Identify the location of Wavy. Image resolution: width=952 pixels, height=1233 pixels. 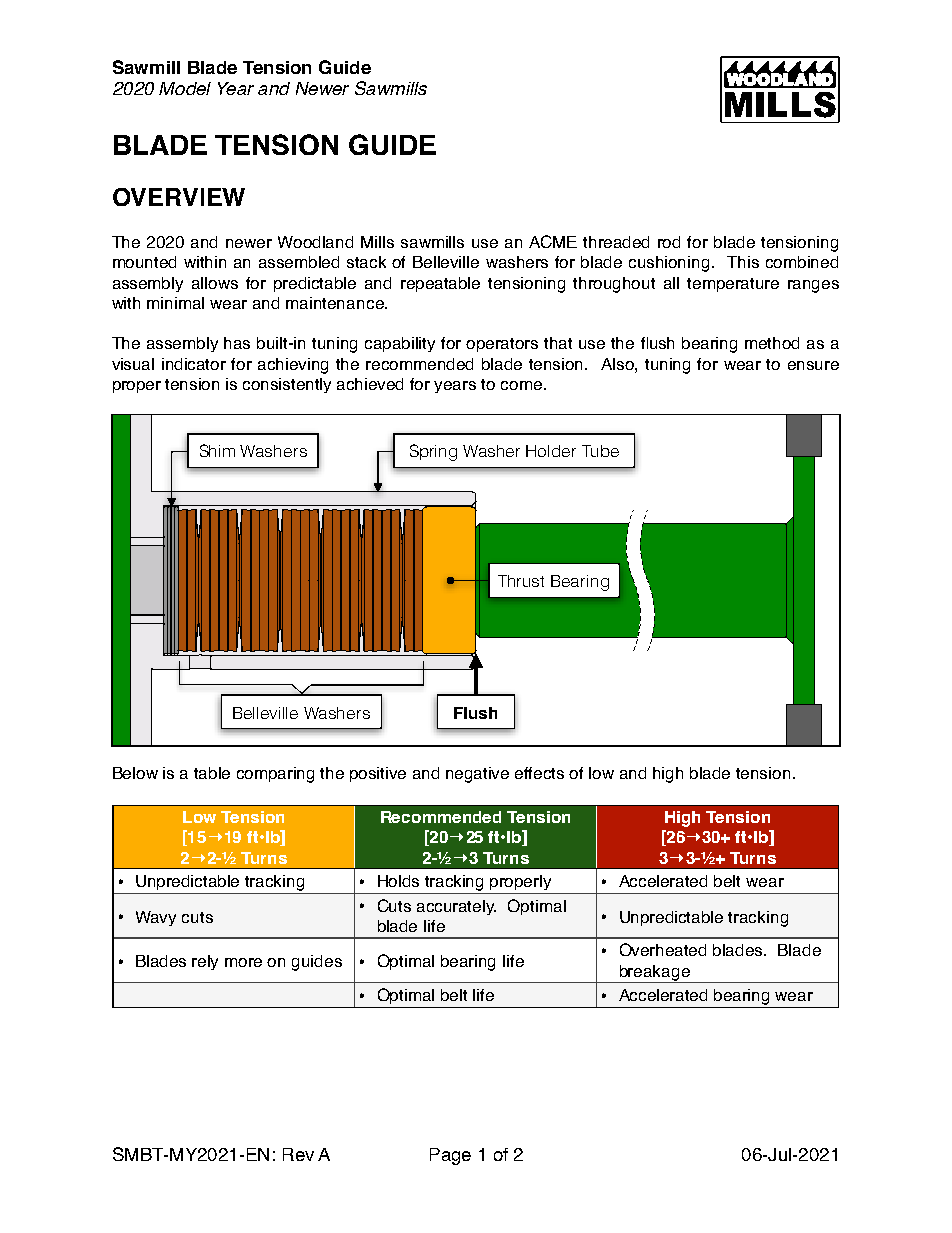
(156, 918).
